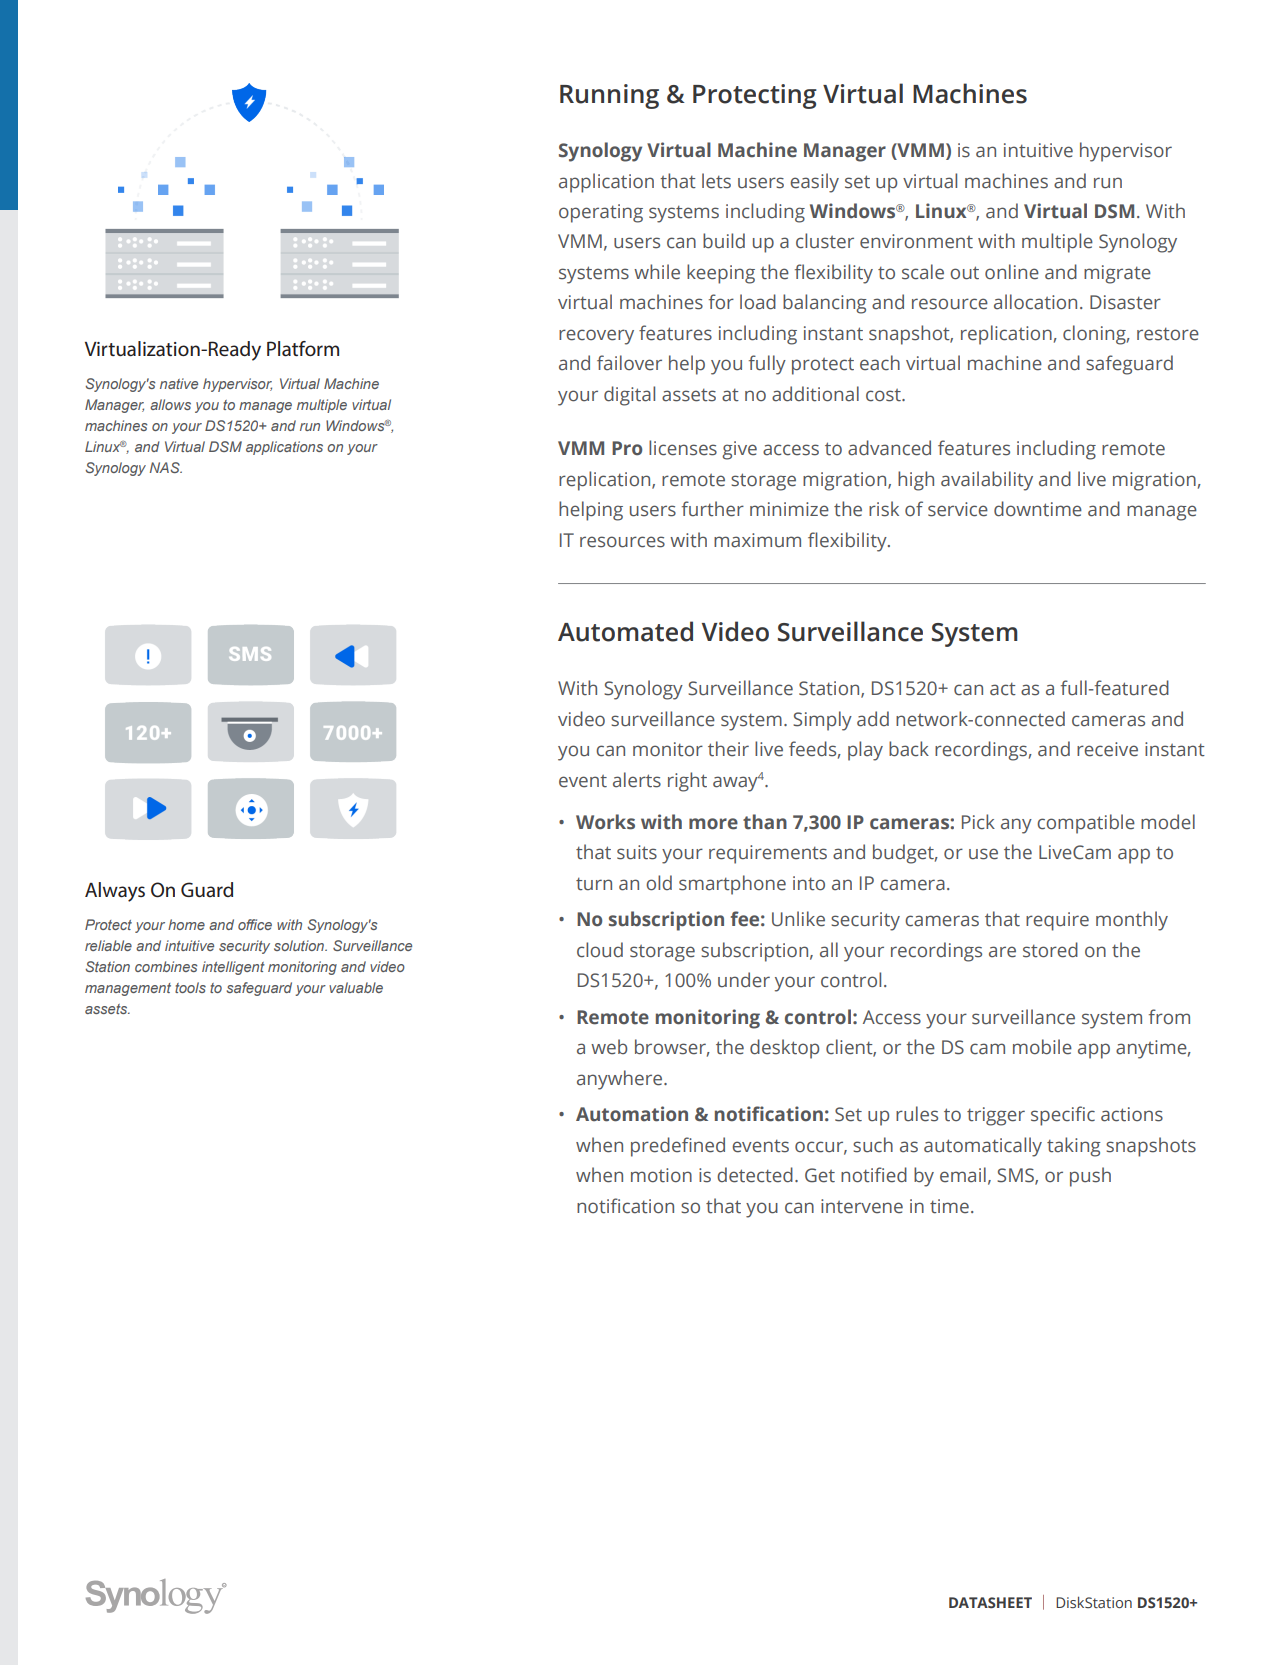 The image size is (1287, 1665). What do you see at coordinates (1012, 272) in the image?
I see `online` at bounding box center [1012, 272].
